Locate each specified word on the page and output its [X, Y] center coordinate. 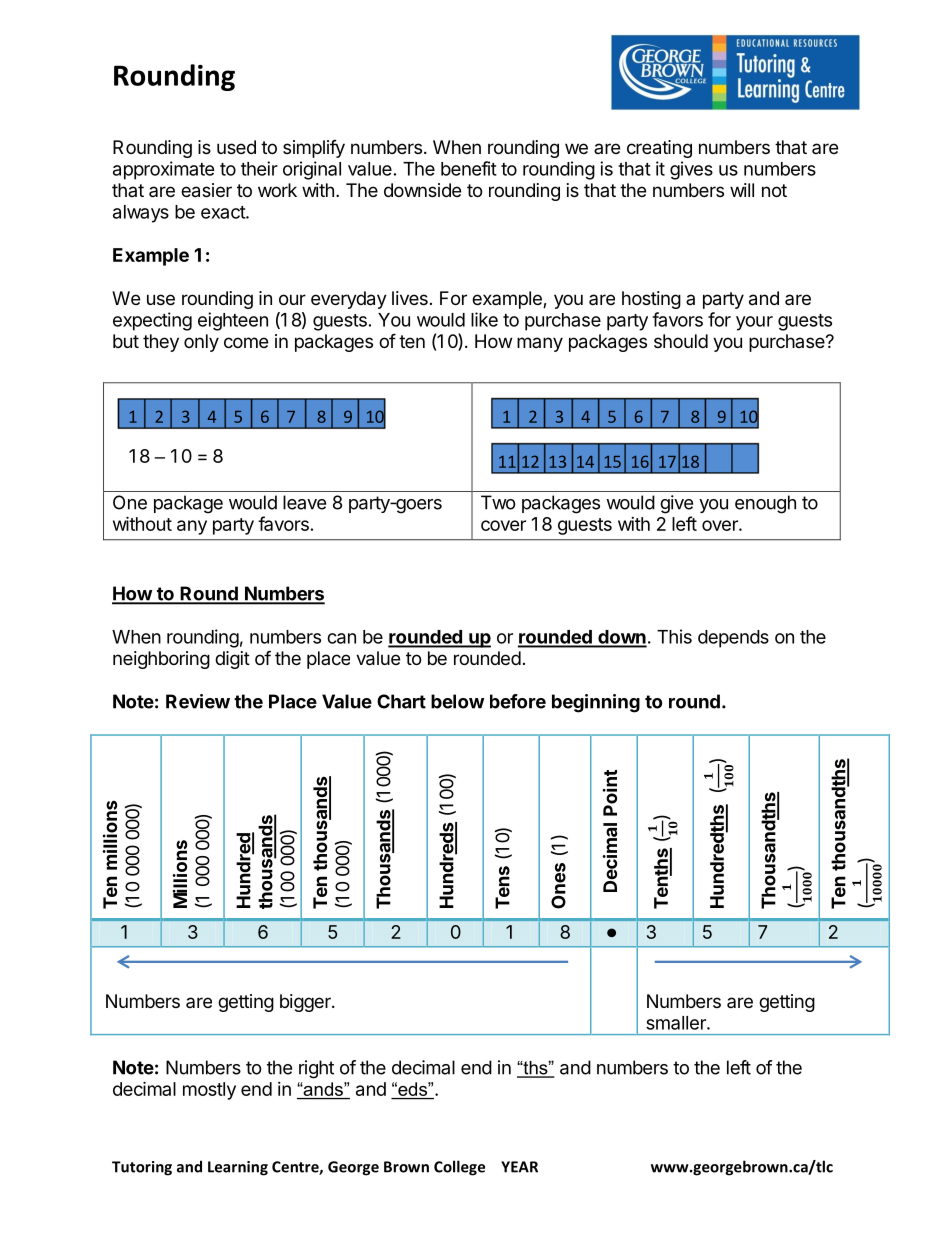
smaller [677, 1023]
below [458, 701]
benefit [469, 168]
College [459, 1168]
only [201, 343]
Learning [238, 1168]
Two [498, 502]
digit [232, 660]
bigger [306, 1003]
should [681, 341]
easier [206, 190]
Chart [401, 701]
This [674, 636]
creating [659, 149]
